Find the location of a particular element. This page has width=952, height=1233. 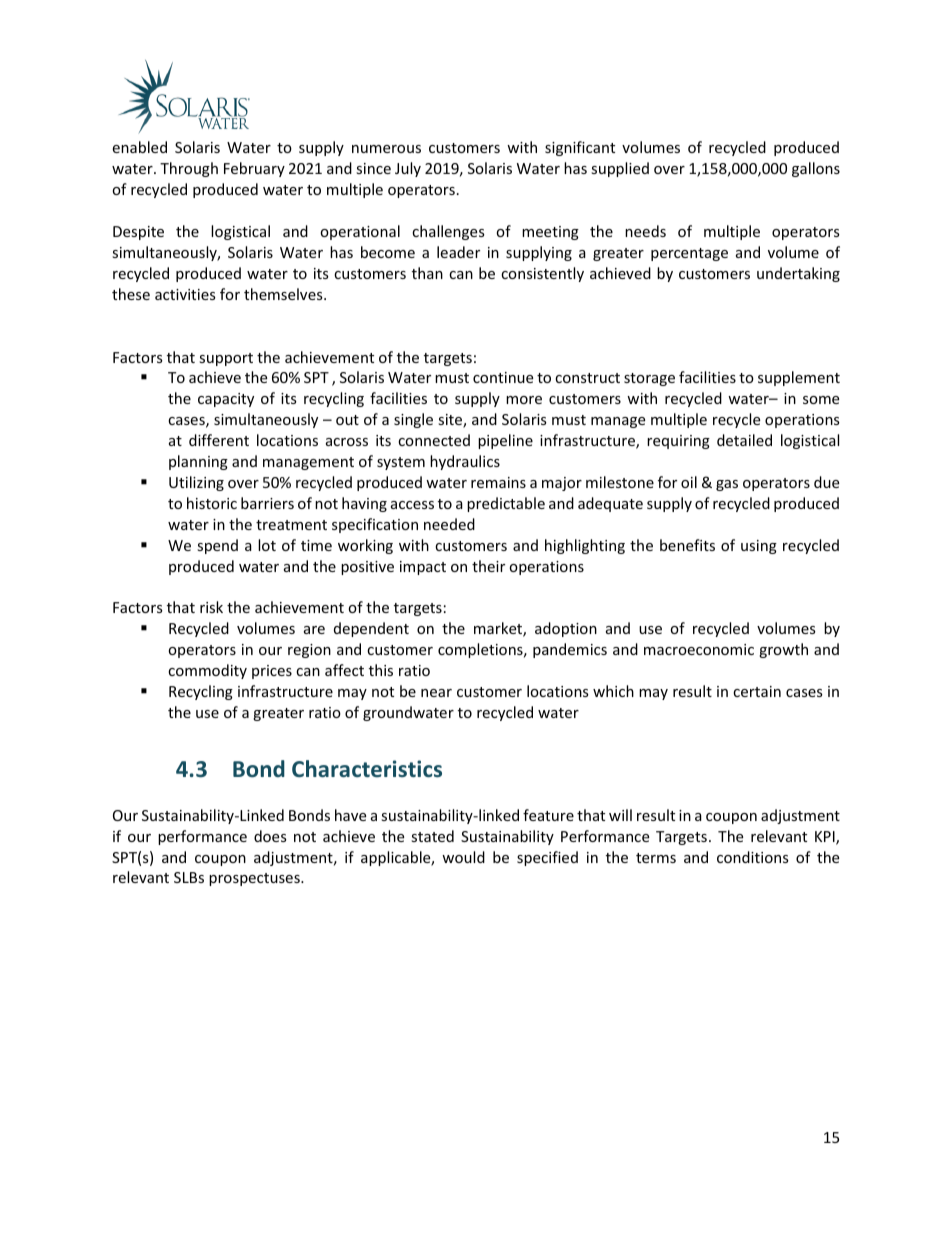

support is located at coordinates (226, 359).
